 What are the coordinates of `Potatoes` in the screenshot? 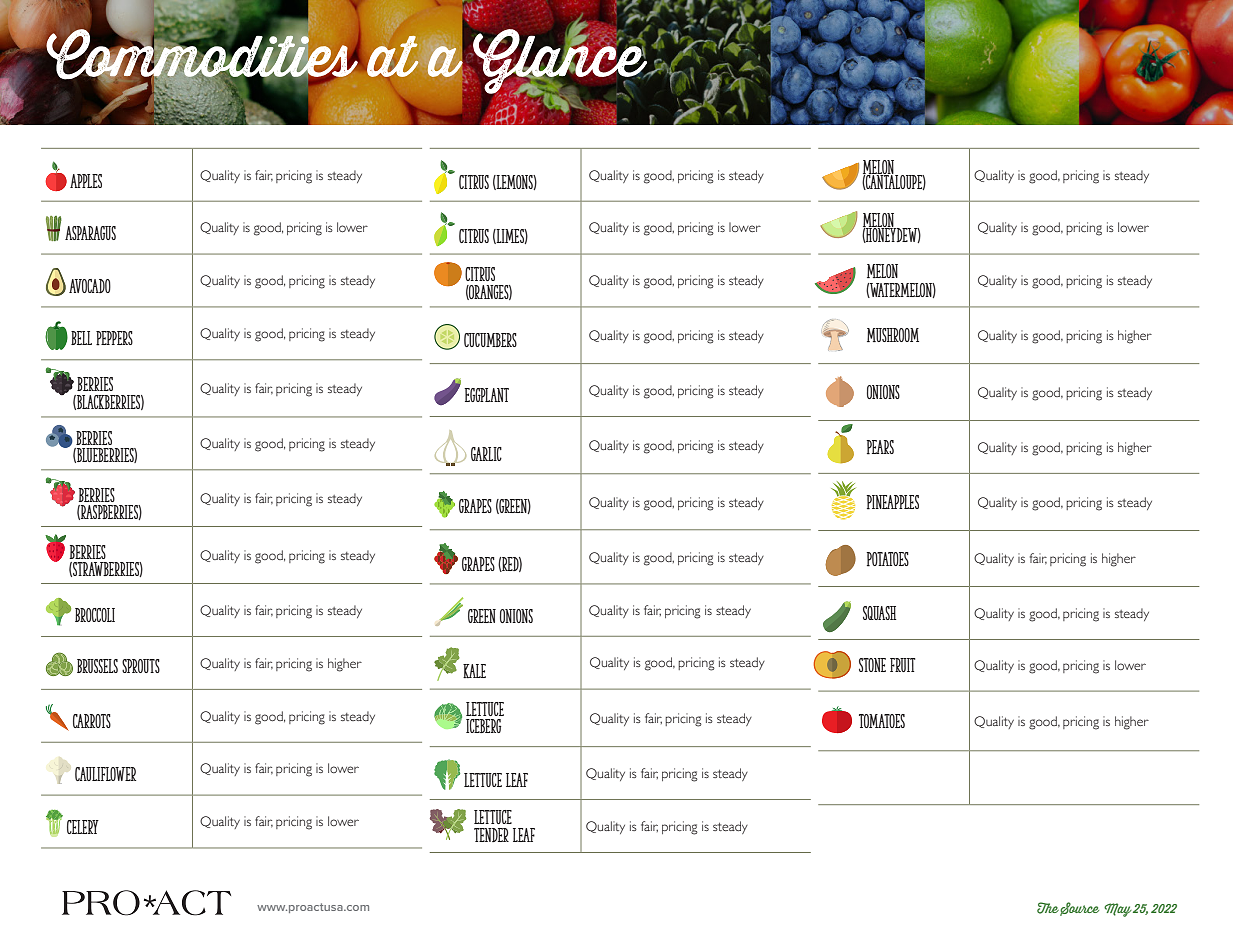 It's located at (887, 559).
